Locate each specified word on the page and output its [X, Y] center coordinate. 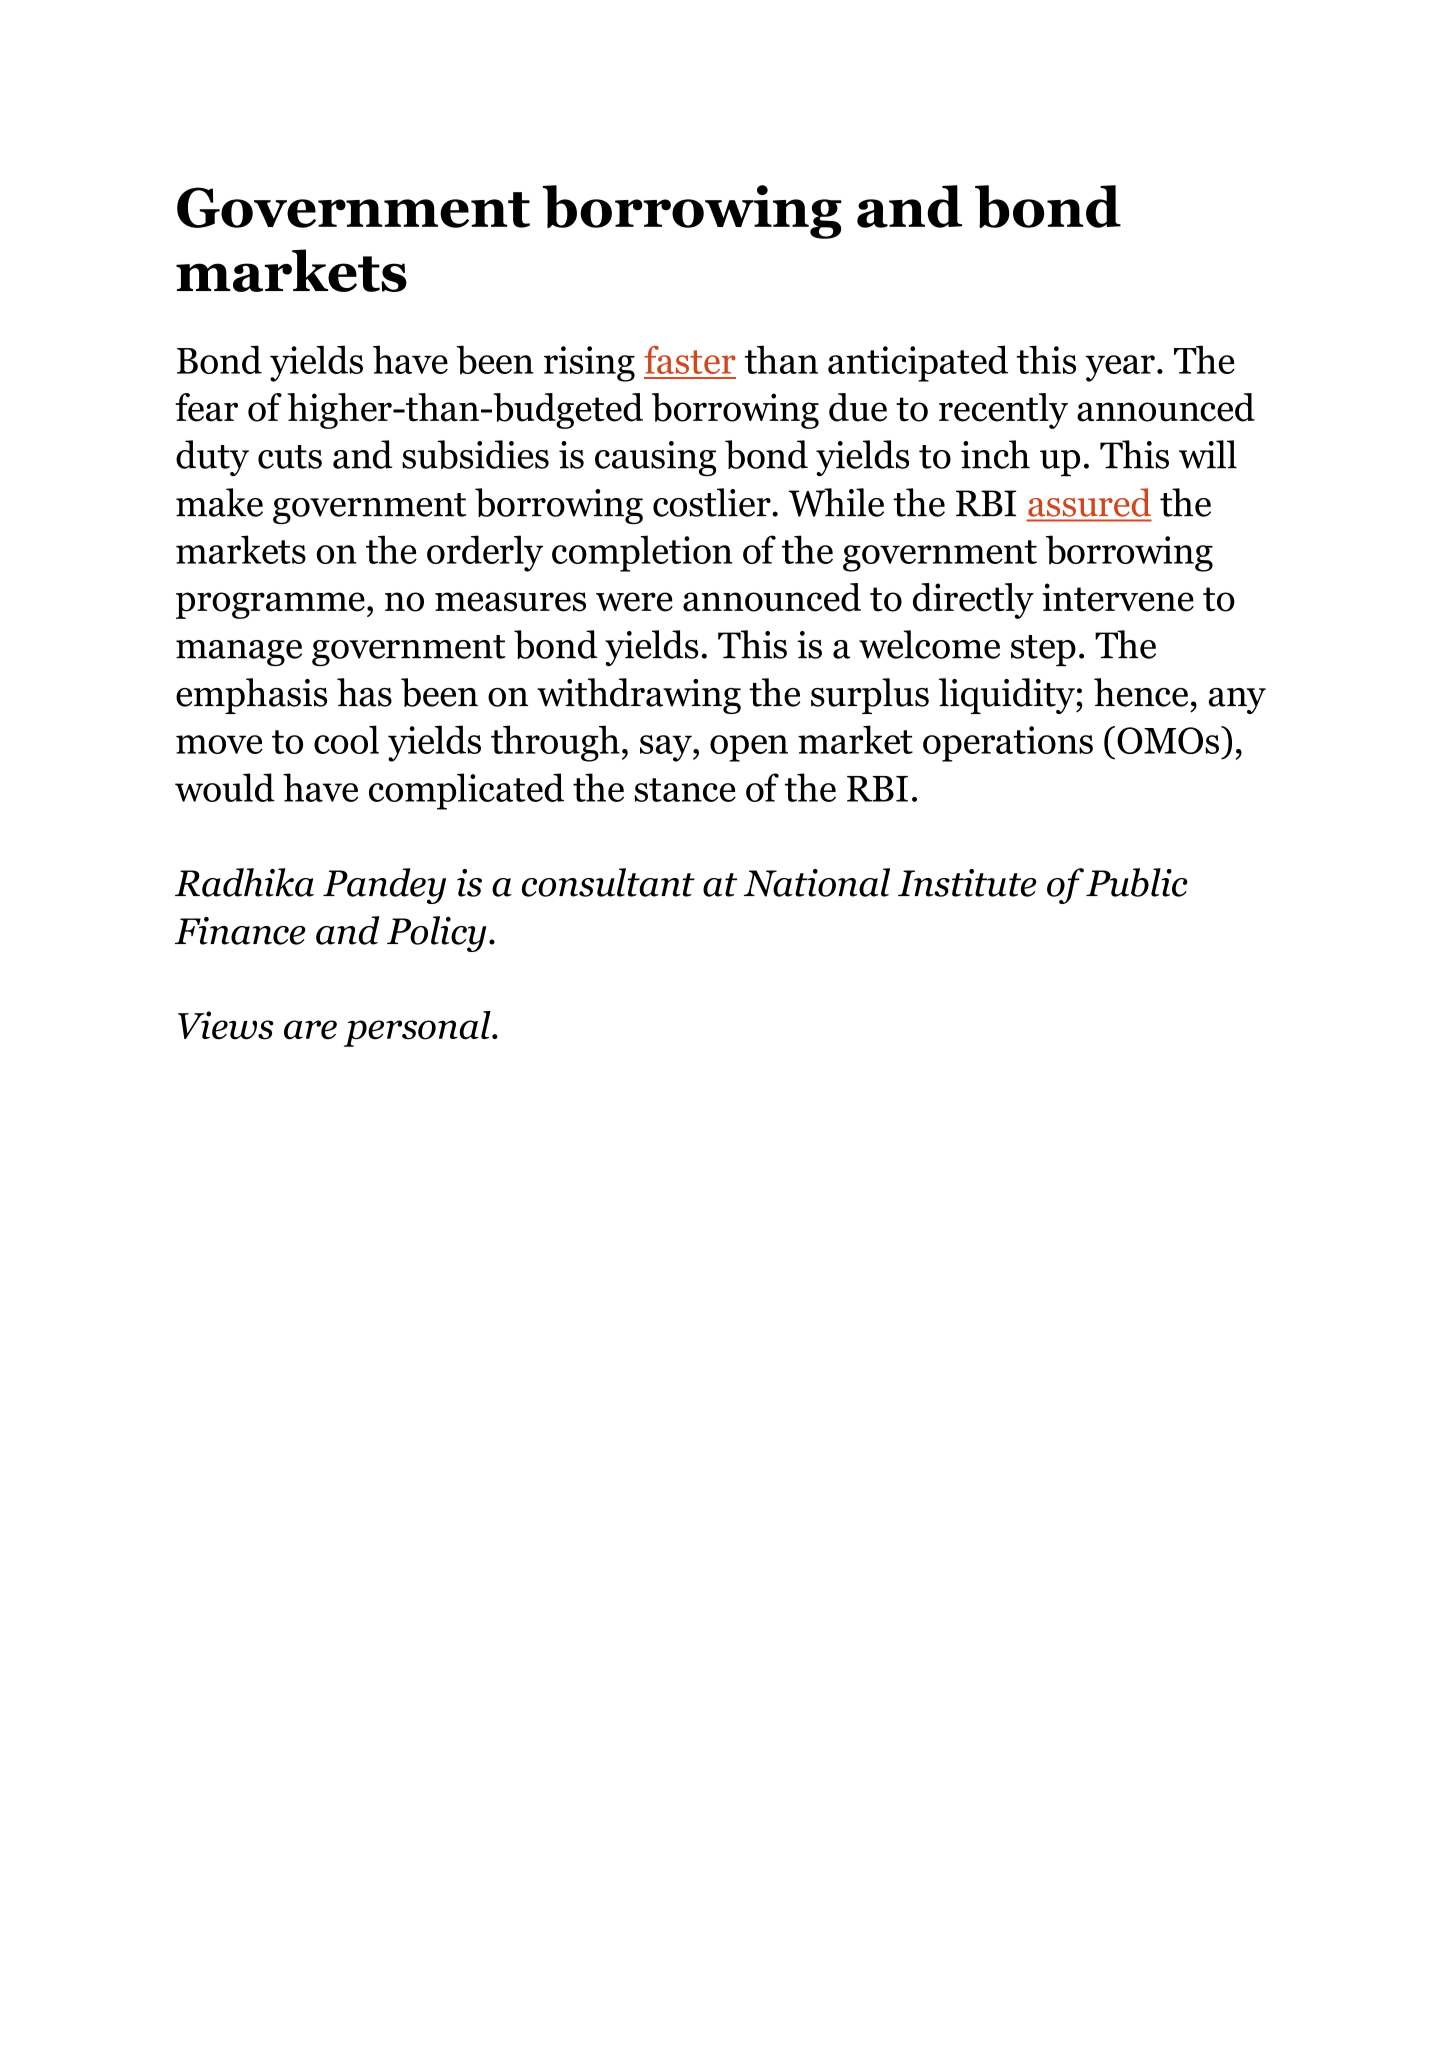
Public [1137, 882]
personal [418, 1029]
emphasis [251, 696]
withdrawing [639, 696]
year [1120, 368]
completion [642, 553]
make [219, 502]
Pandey [384, 886]
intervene [1118, 597]
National [817, 882]
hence [1141, 692]
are [310, 1030]
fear [206, 407]
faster [690, 360]
